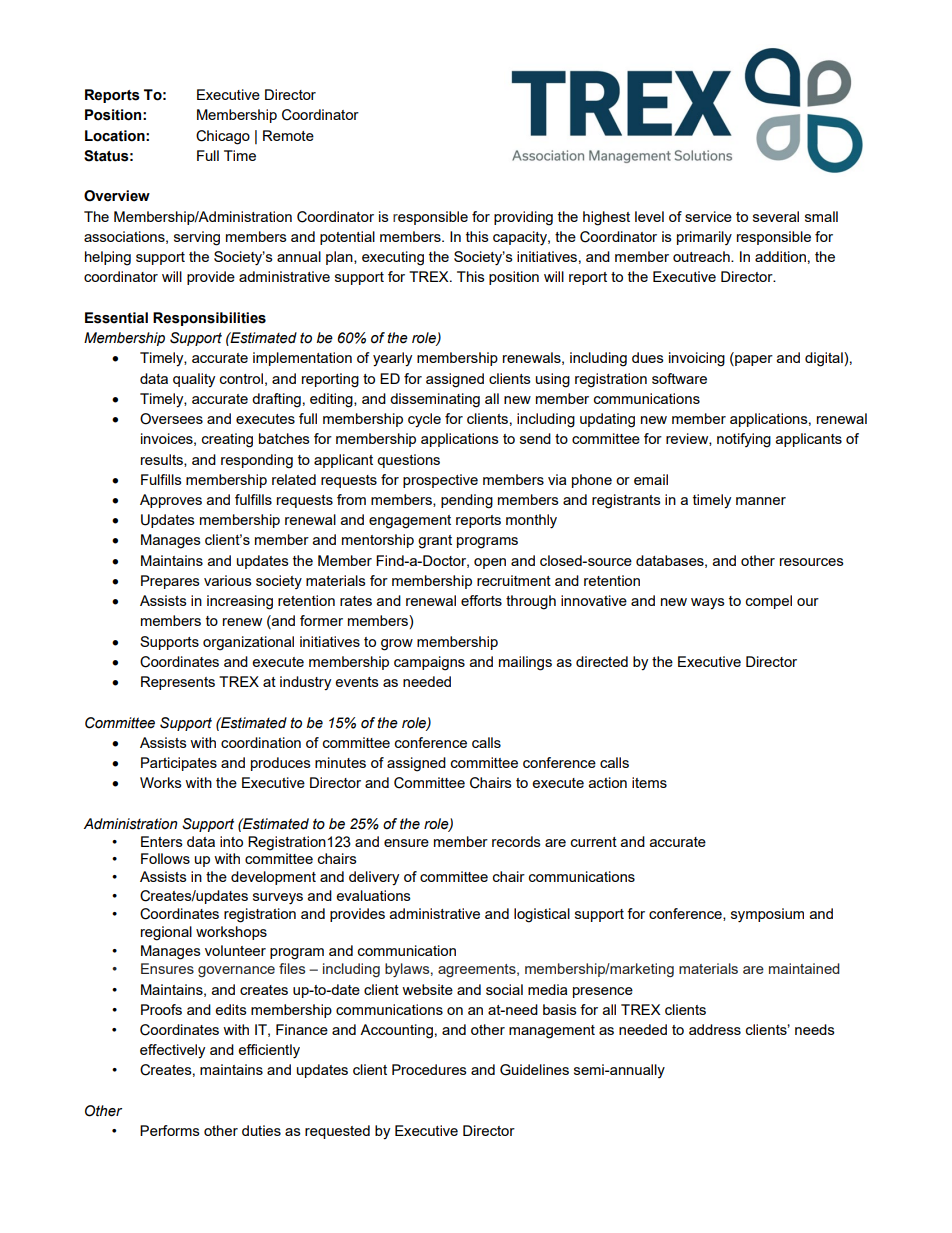  I want to click on ways, so click(708, 603).
